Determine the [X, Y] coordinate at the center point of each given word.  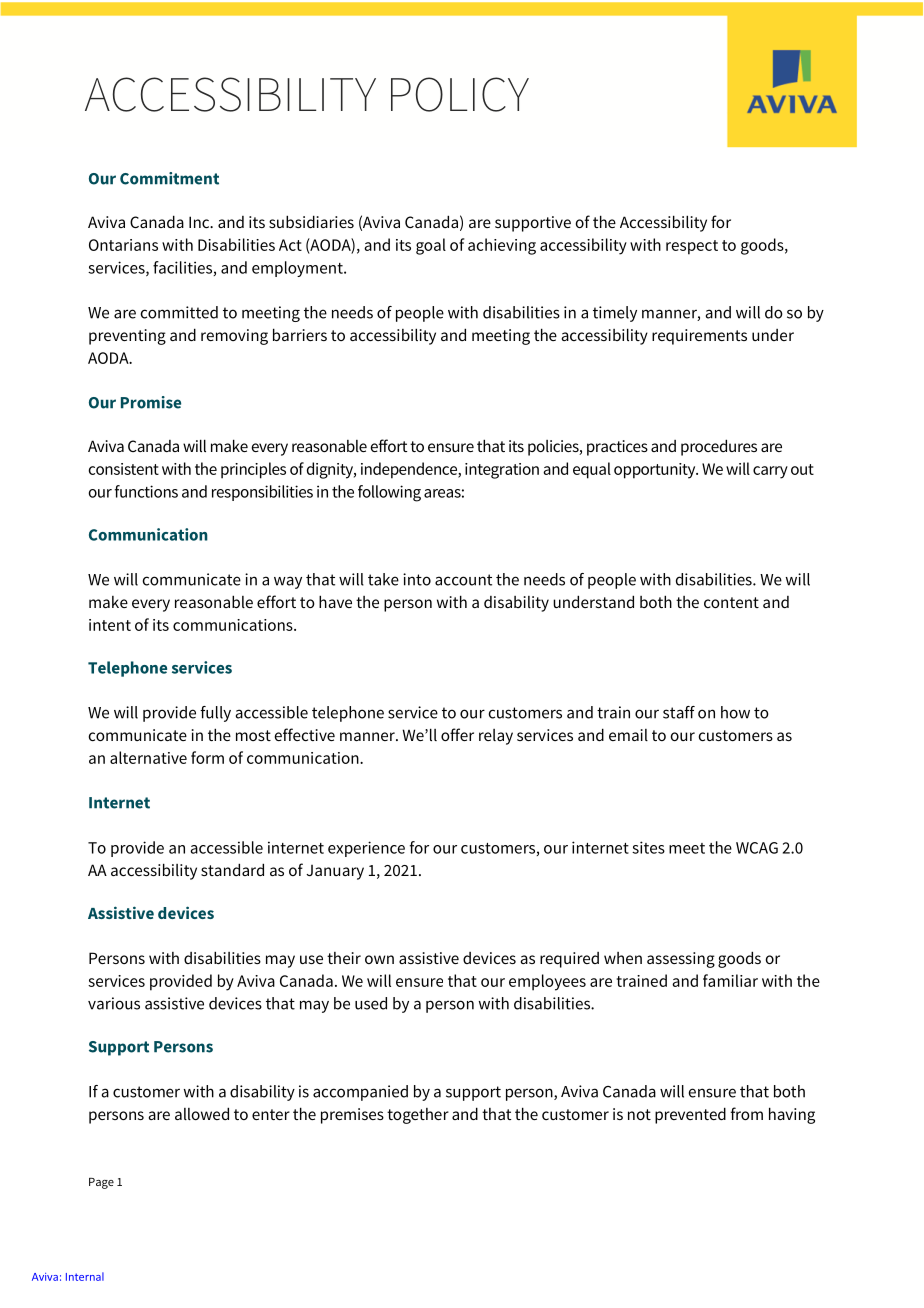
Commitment [169, 178]
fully [215, 714]
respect [692, 247]
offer [457, 734]
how [735, 712]
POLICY [460, 94]
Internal [85, 1276]
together [418, 1116]
